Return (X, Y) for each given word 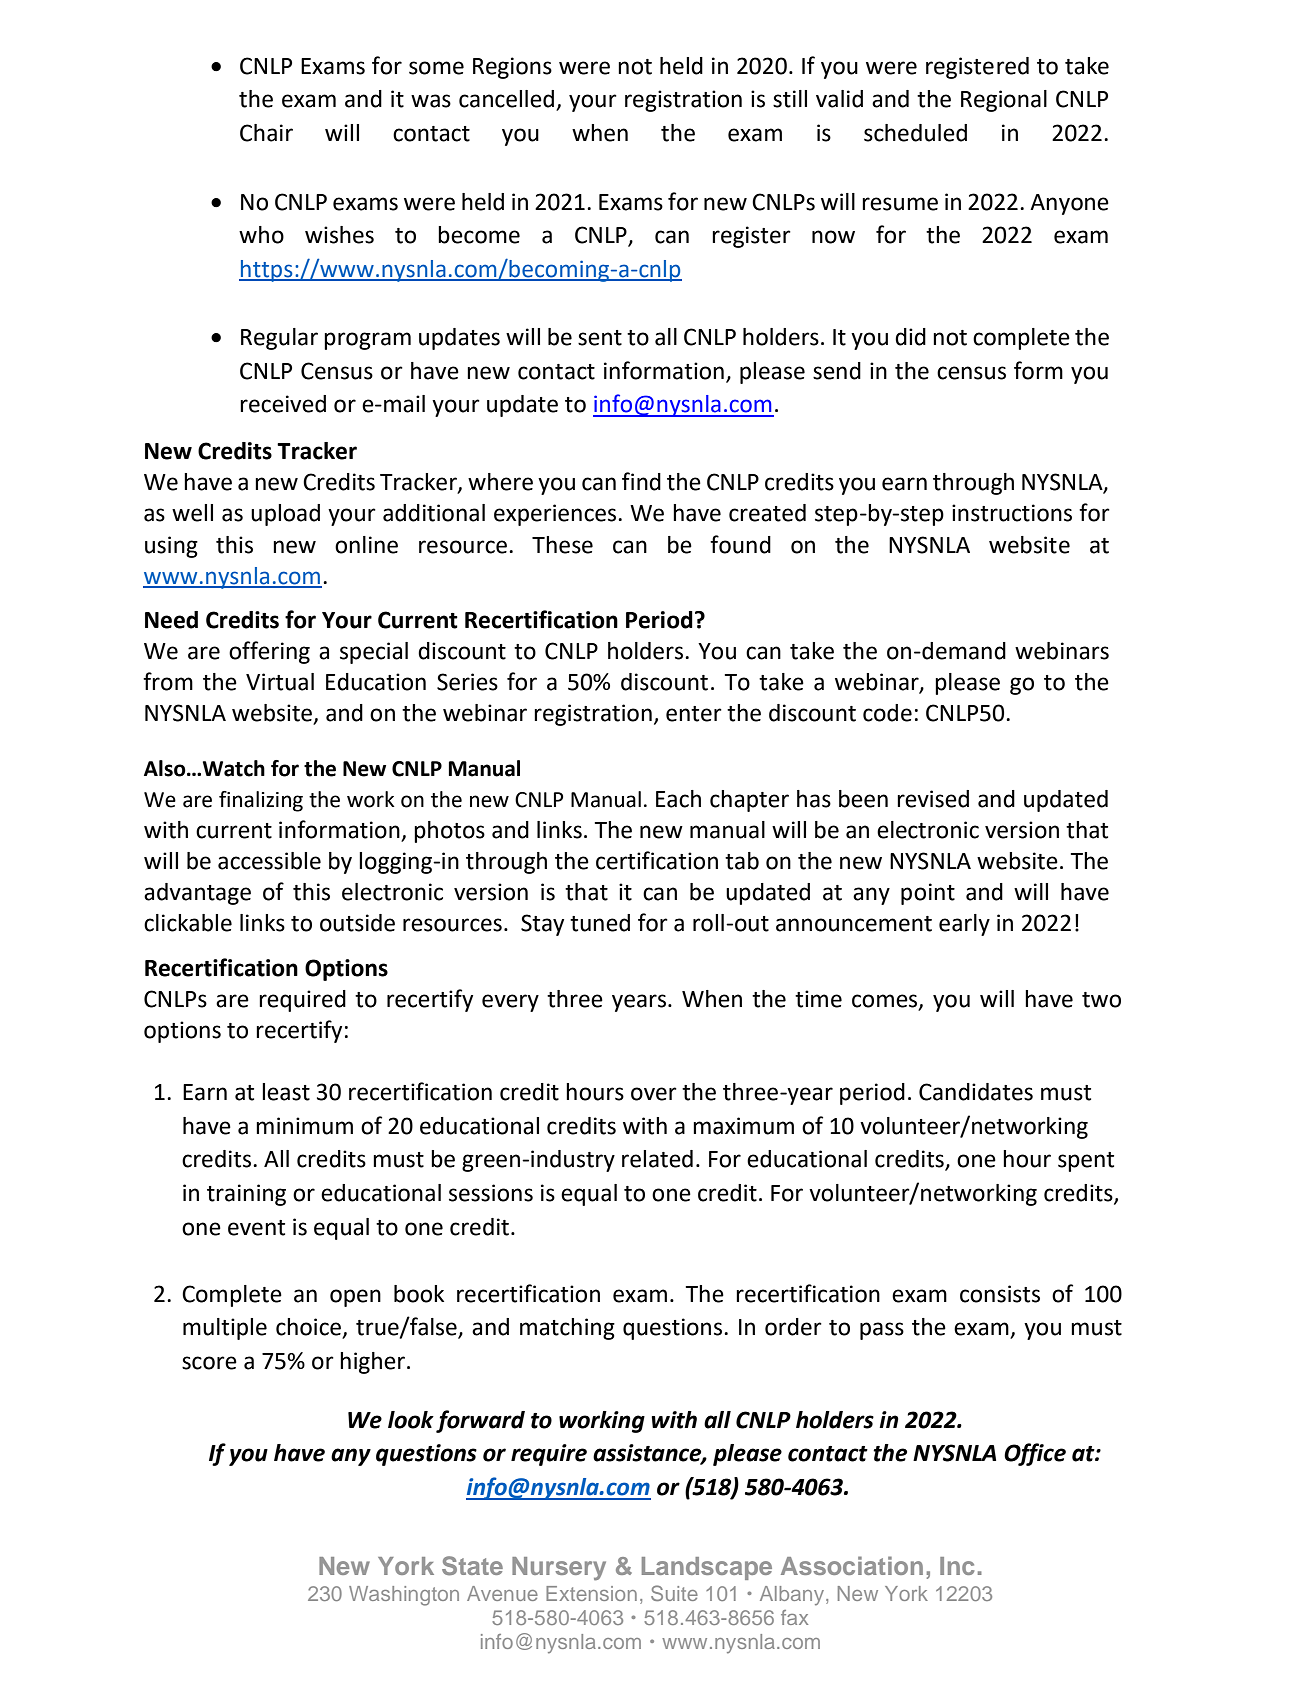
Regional (1004, 101)
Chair (266, 133)
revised (933, 799)
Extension (591, 1593)
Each (678, 799)
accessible (269, 861)
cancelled (508, 100)
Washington (404, 1596)
